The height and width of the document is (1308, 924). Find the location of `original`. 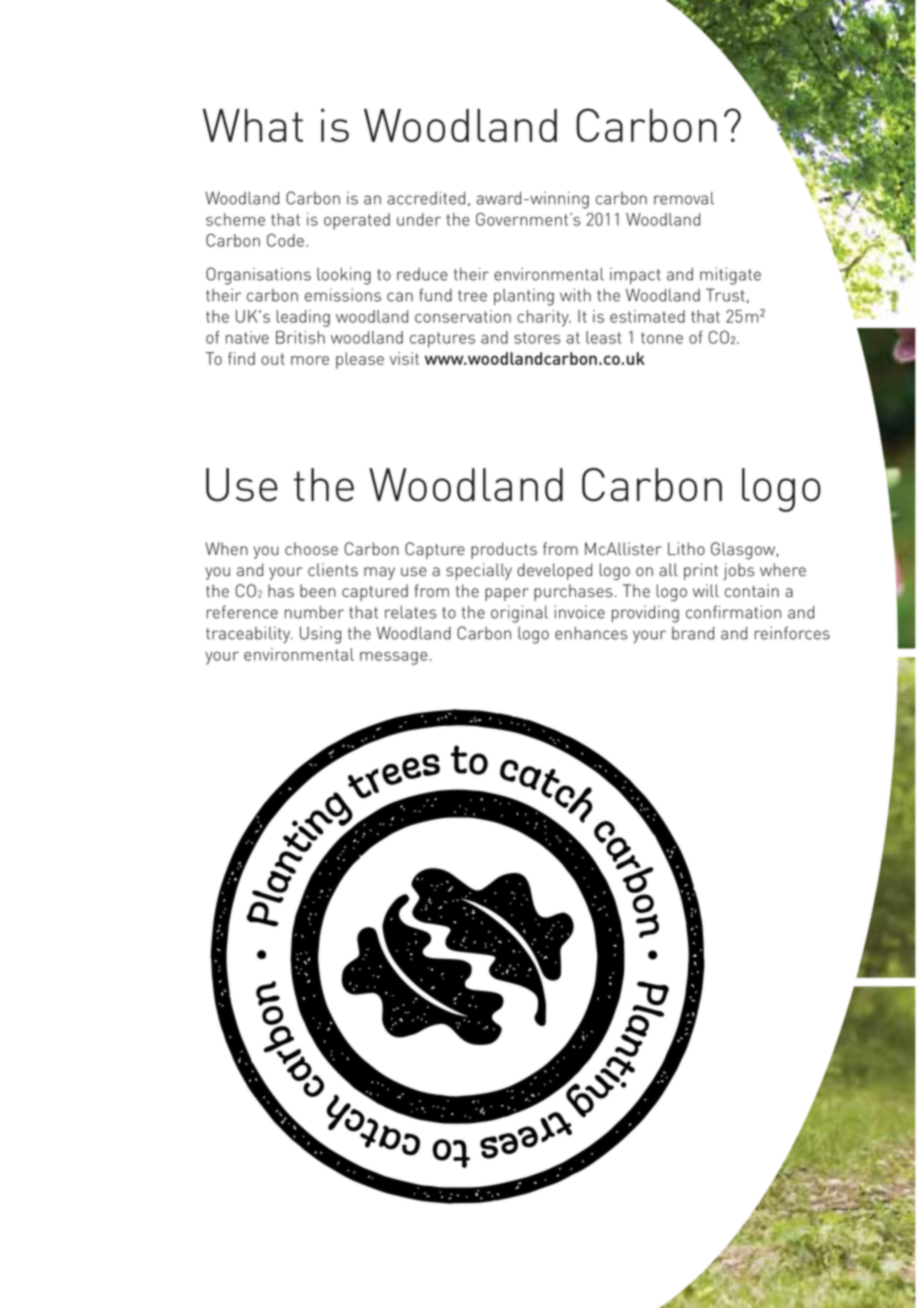

original is located at coordinates (519, 614).
